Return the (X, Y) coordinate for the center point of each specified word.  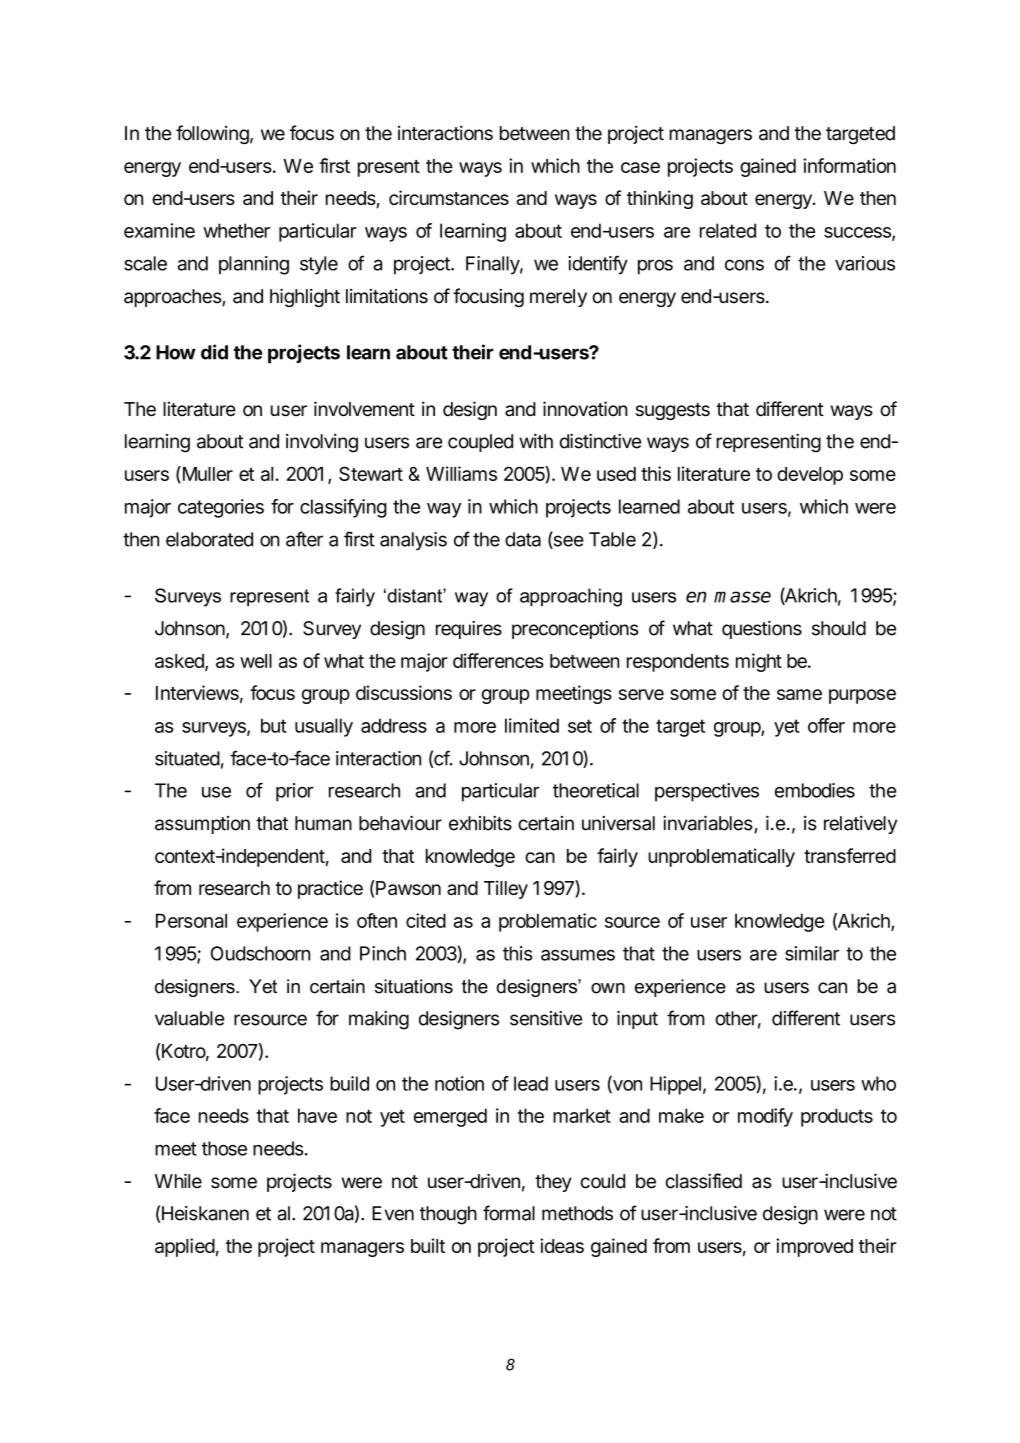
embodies (815, 790)
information (849, 165)
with (536, 441)
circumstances (449, 197)
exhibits (480, 823)
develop (810, 476)
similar (812, 953)
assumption (202, 825)
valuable (189, 1018)
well (256, 661)
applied (185, 1247)
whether (236, 230)
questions (762, 630)
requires (469, 630)
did (214, 352)
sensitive (546, 1018)
